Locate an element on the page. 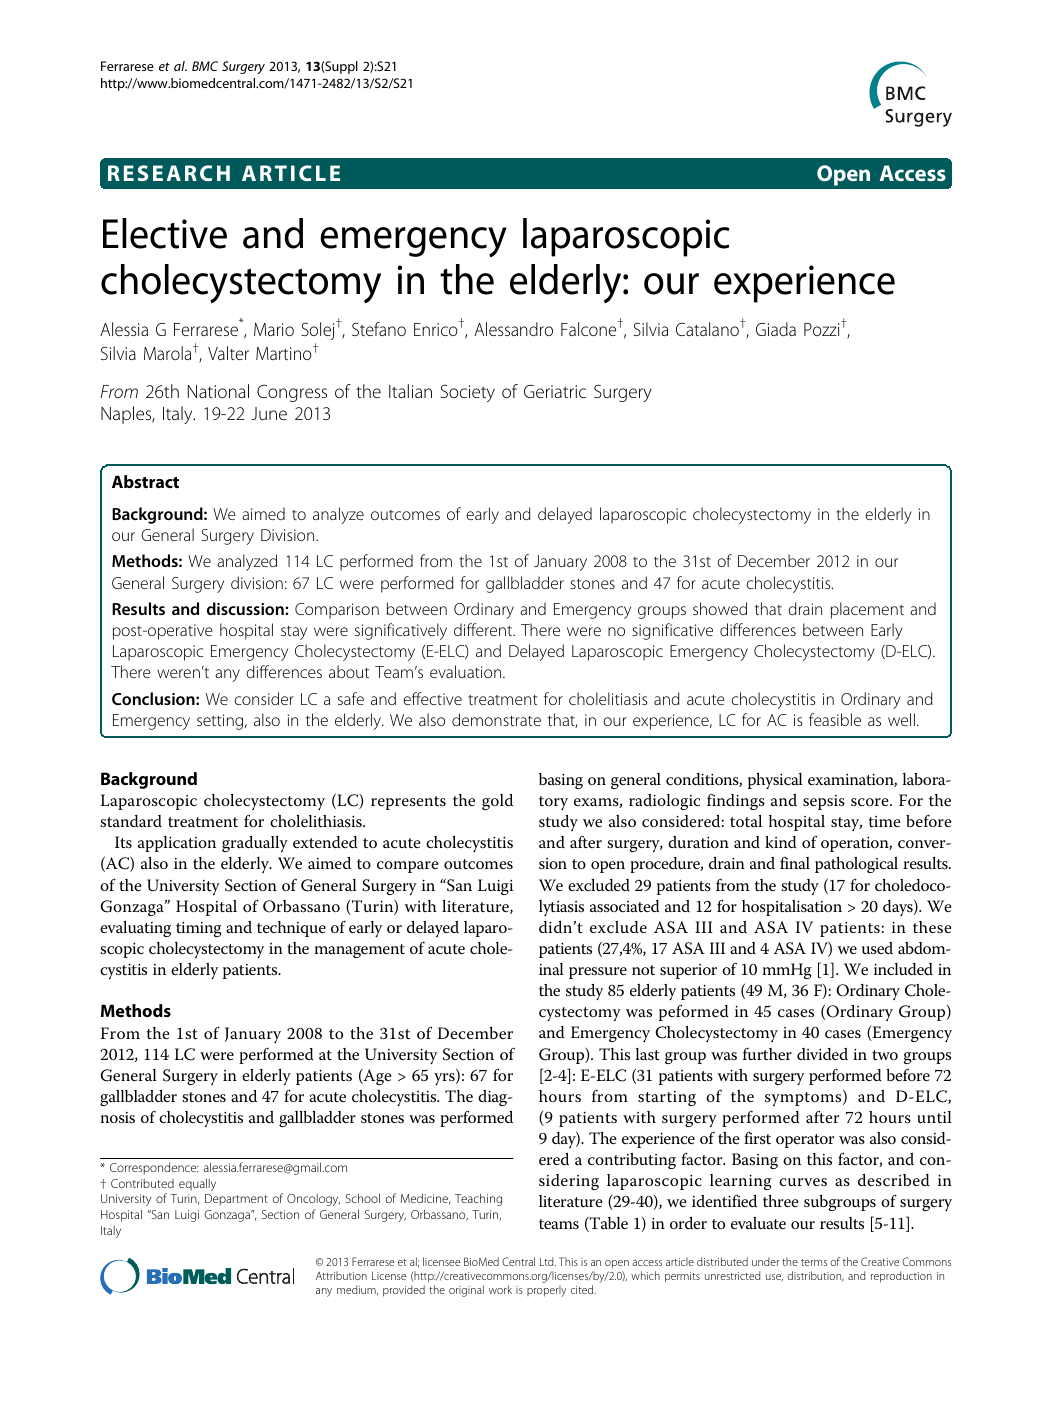  Valter is located at coordinates (228, 353).
